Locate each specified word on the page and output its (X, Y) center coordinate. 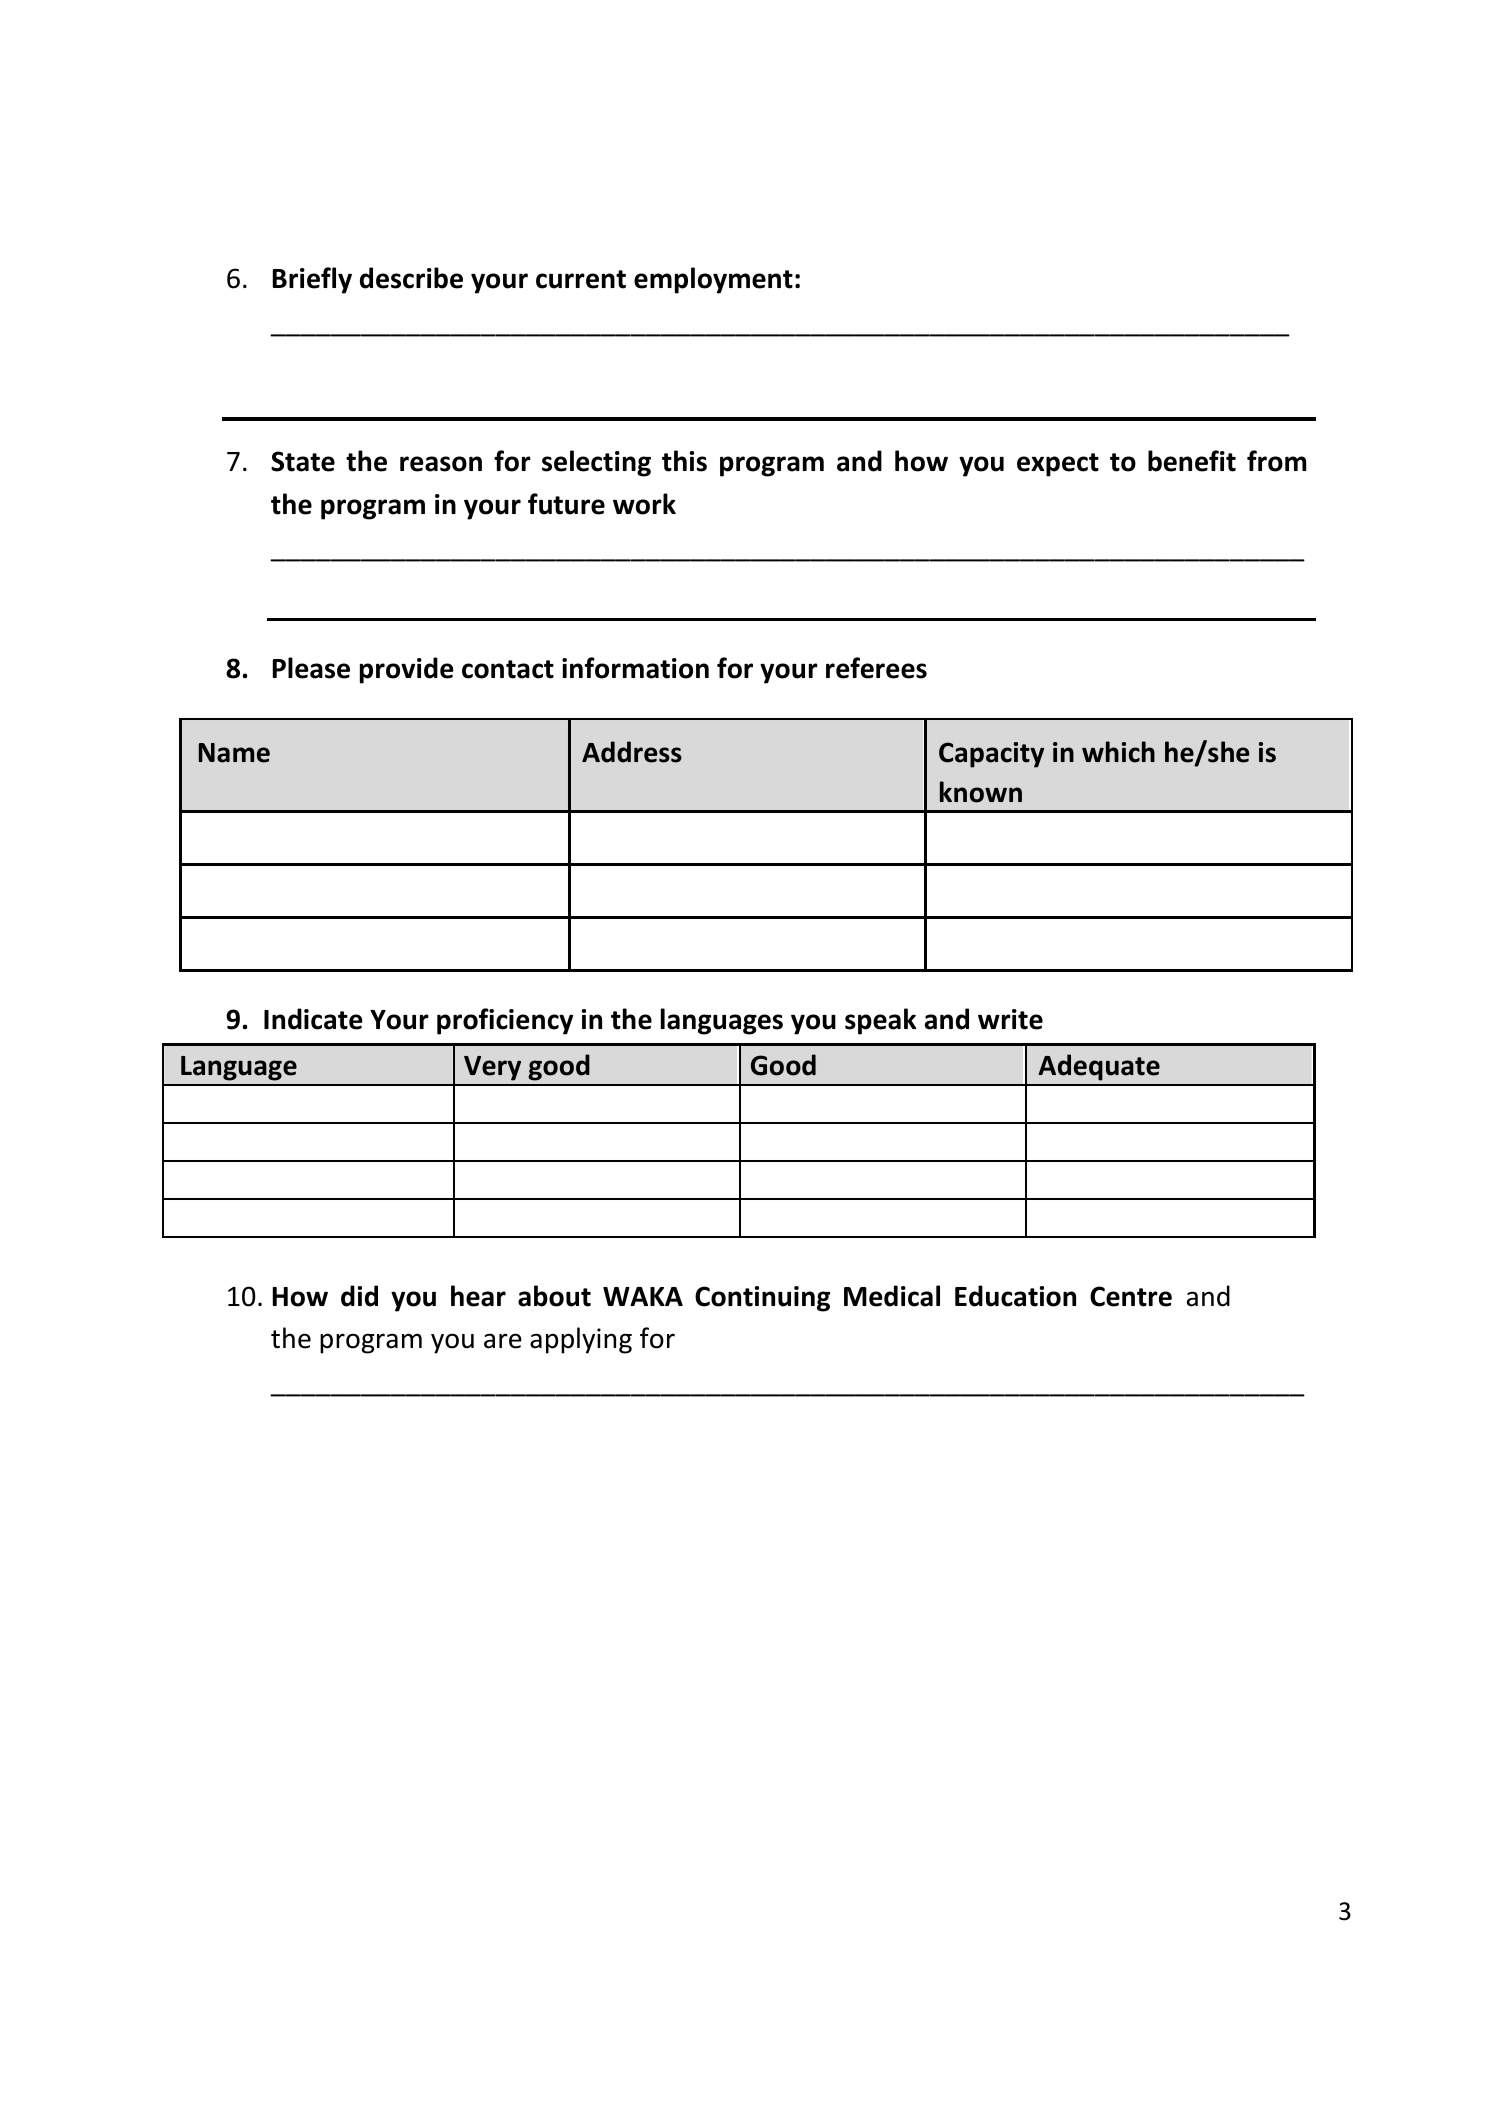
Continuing (762, 1299)
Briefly (312, 280)
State (303, 461)
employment (713, 280)
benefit (1192, 461)
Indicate (313, 1019)
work (644, 504)
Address (632, 752)
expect (1058, 465)
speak (880, 1021)
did (359, 1296)
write (1010, 1019)
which (1118, 752)
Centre (1131, 1296)
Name (234, 753)
